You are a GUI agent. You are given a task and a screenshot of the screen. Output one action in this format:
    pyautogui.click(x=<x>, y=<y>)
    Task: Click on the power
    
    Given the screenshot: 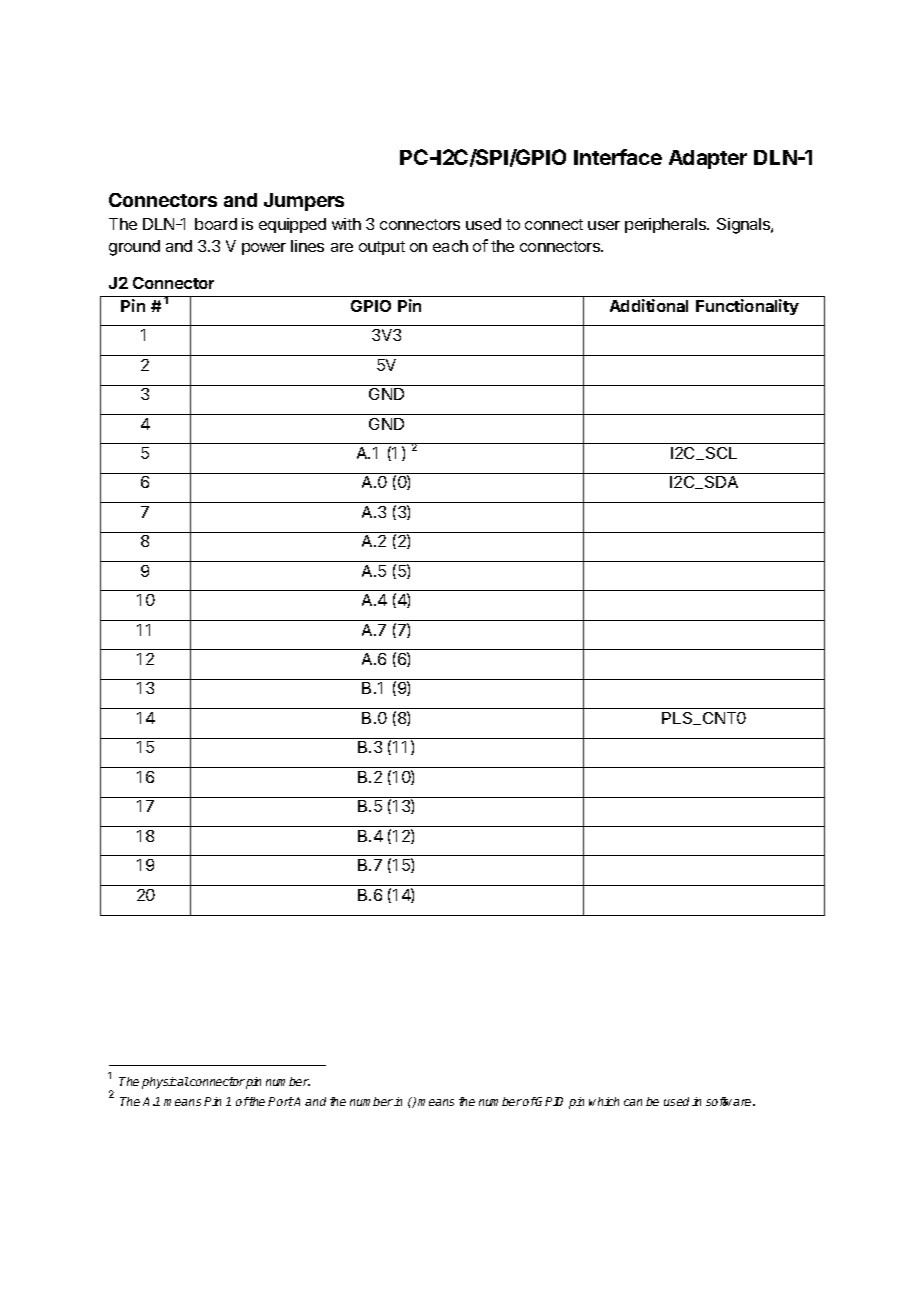 What is the action you would take?
    pyautogui.click(x=264, y=249)
